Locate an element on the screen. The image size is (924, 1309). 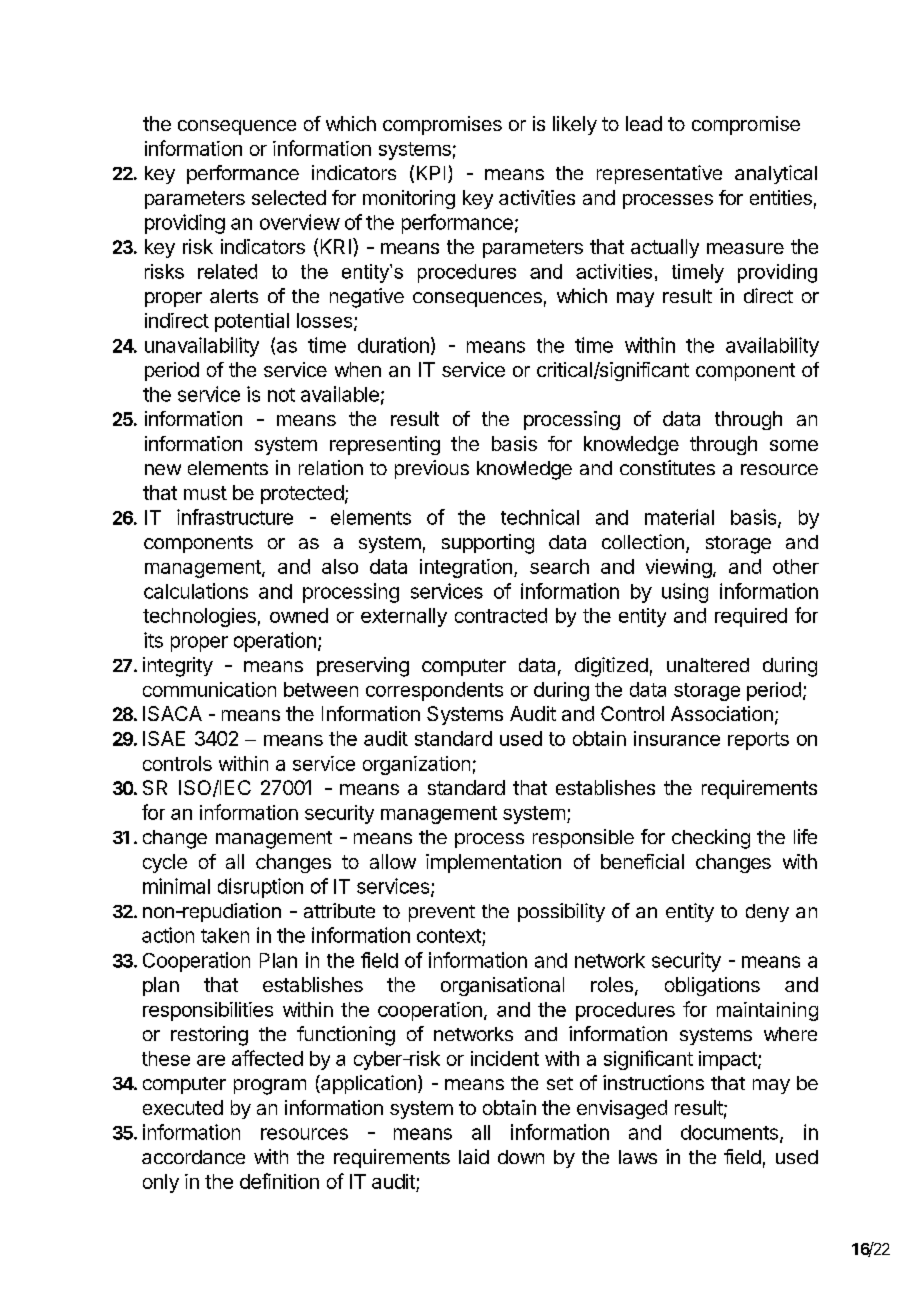
accordance is located at coordinates (193, 1157).
